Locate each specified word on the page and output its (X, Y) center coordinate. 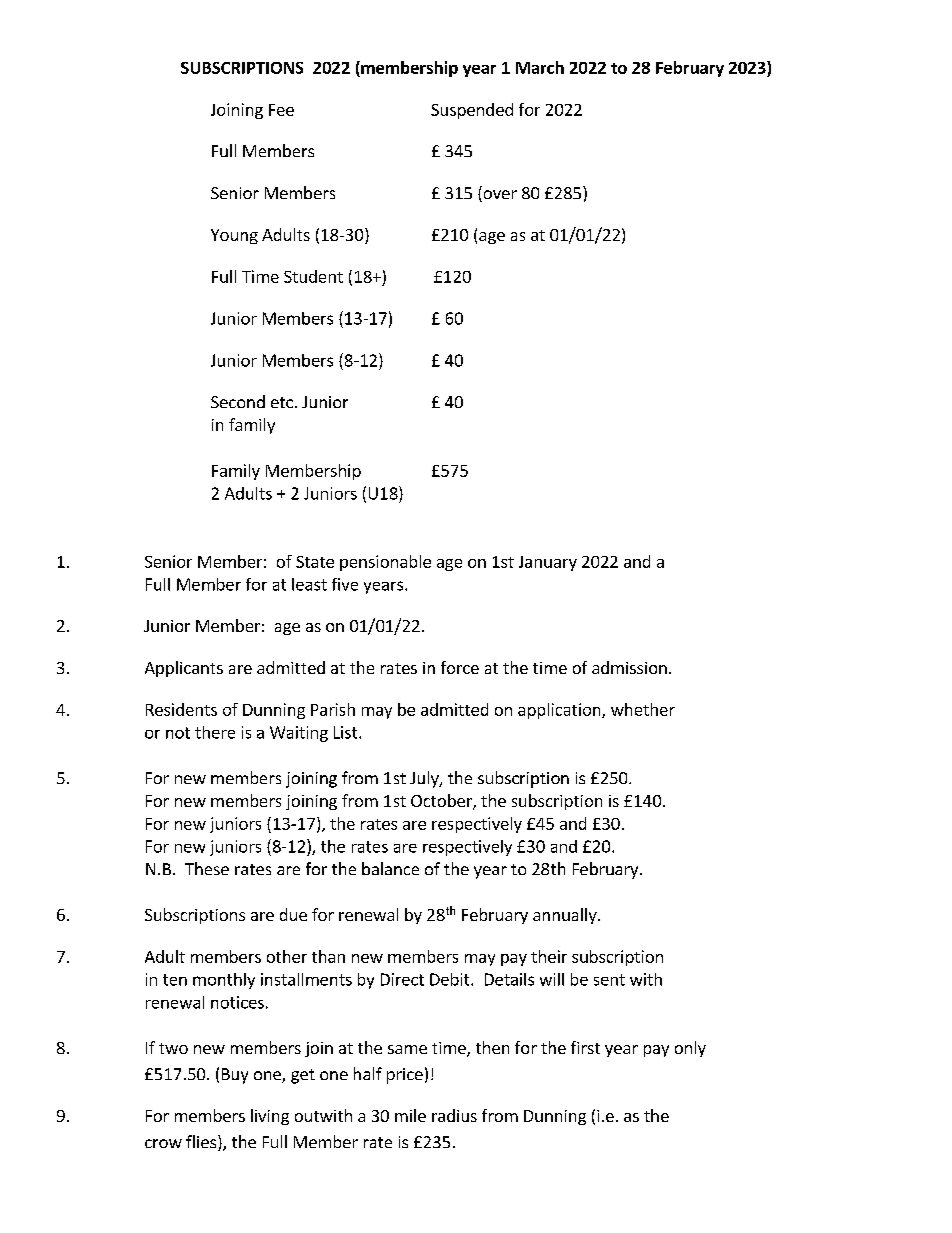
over (499, 196)
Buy (235, 1076)
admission (629, 667)
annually (566, 916)
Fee (281, 110)
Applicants (184, 669)
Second (238, 401)
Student (313, 276)
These (207, 868)
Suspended (472, 111)
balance (390, 868)
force (460, 667)
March (540, 67)
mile (410, 1115)
